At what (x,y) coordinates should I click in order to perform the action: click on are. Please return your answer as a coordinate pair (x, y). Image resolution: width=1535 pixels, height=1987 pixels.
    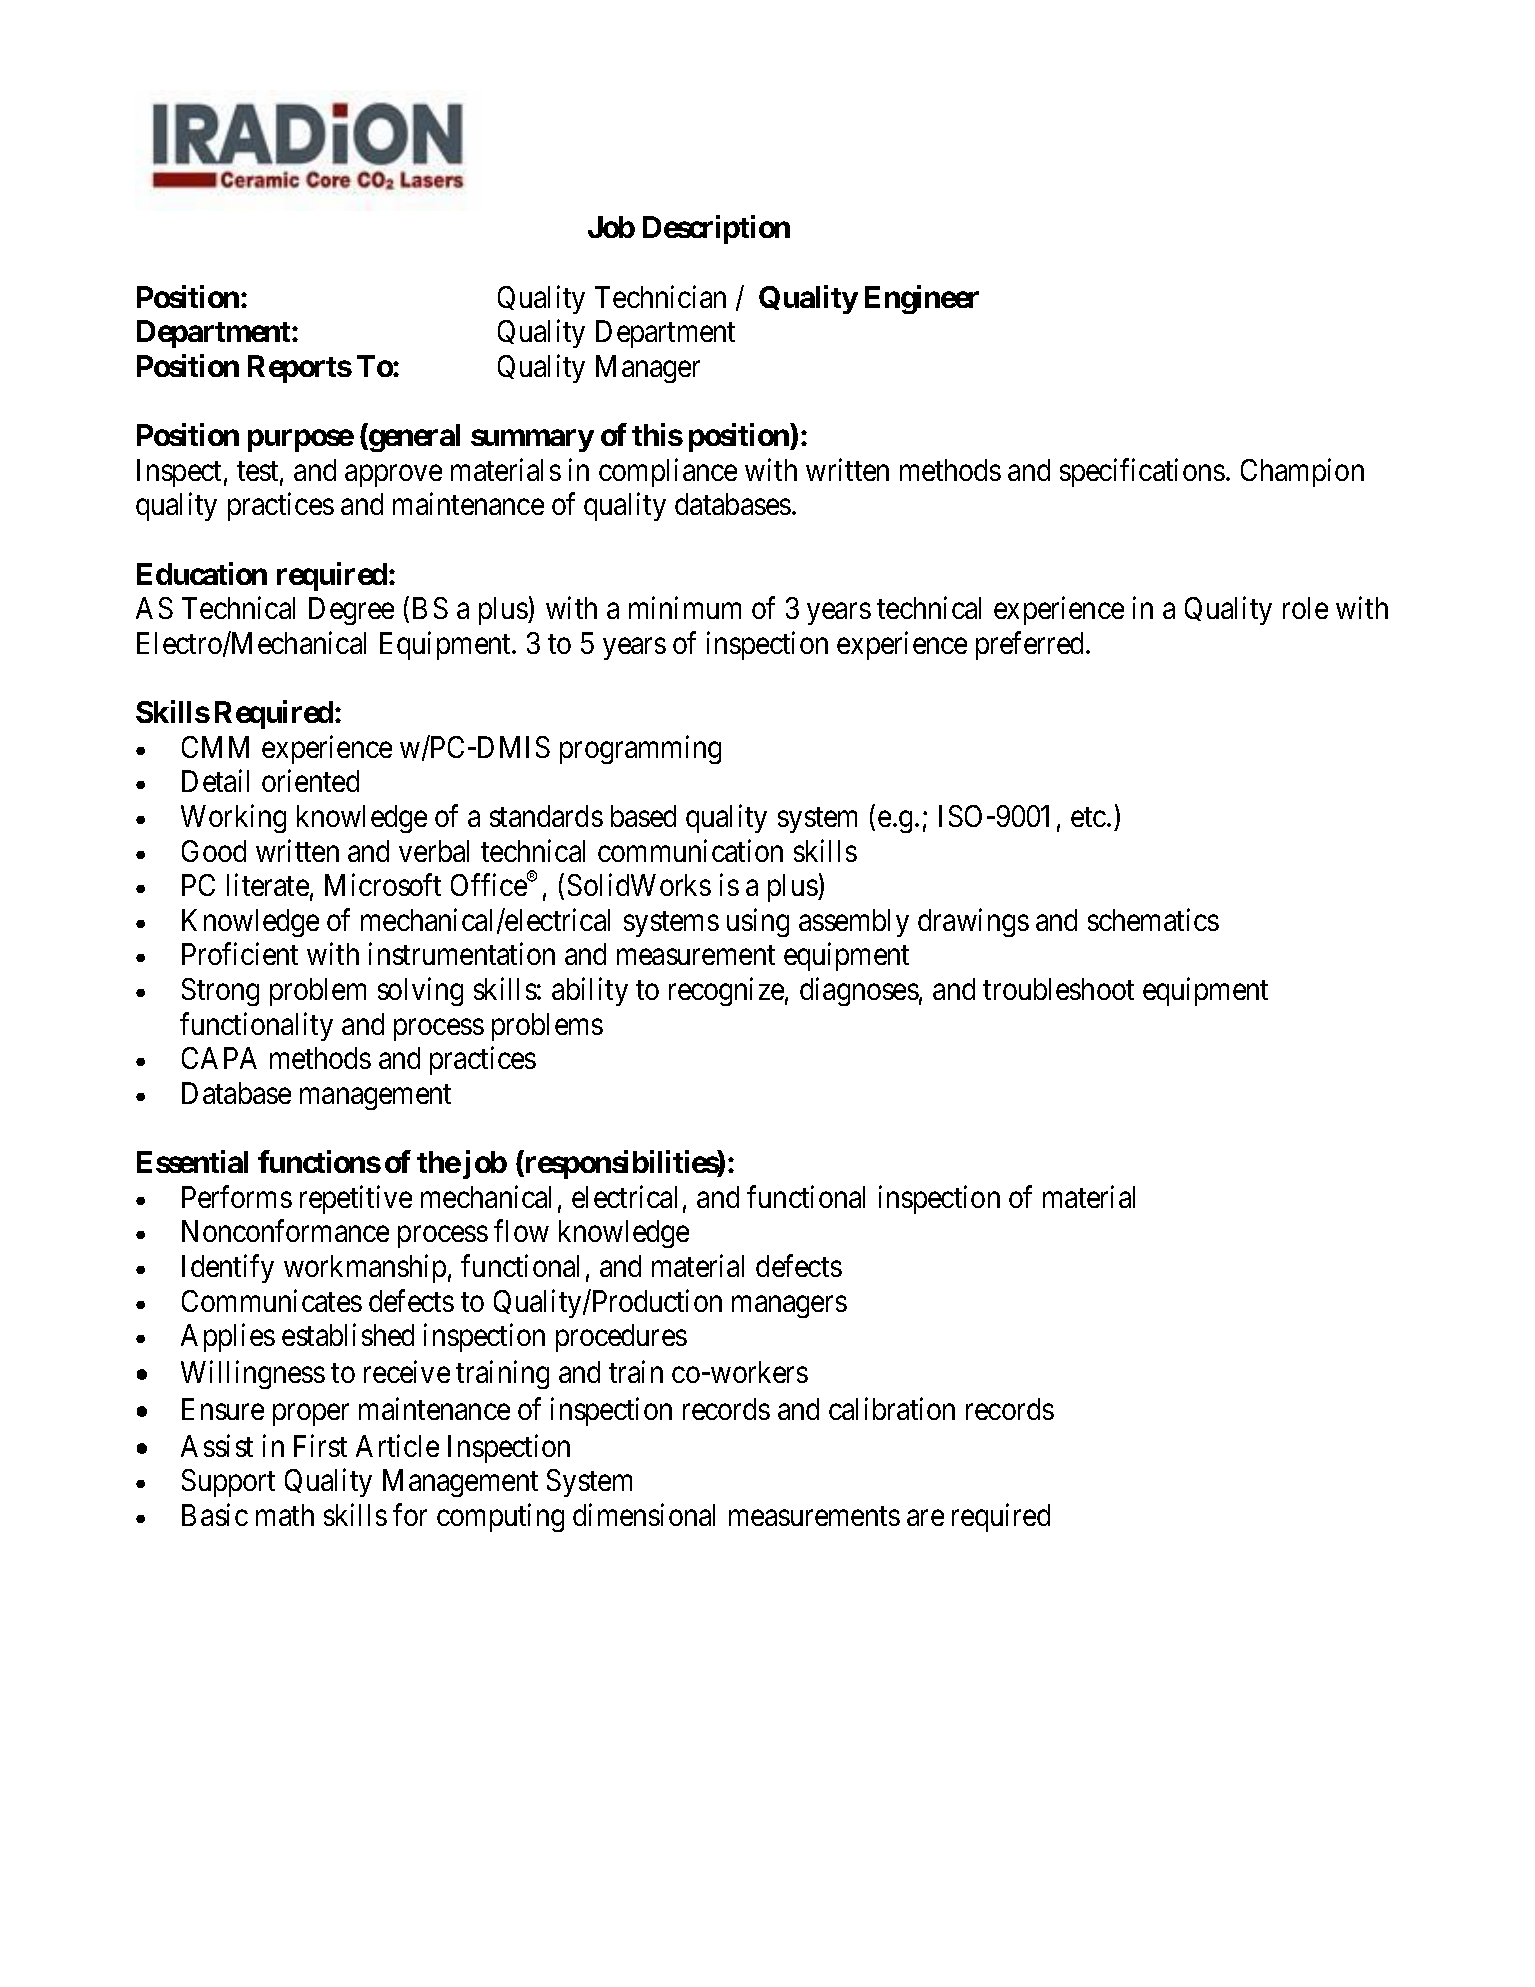
    Looking at the image, I should click on (925, 1518).
